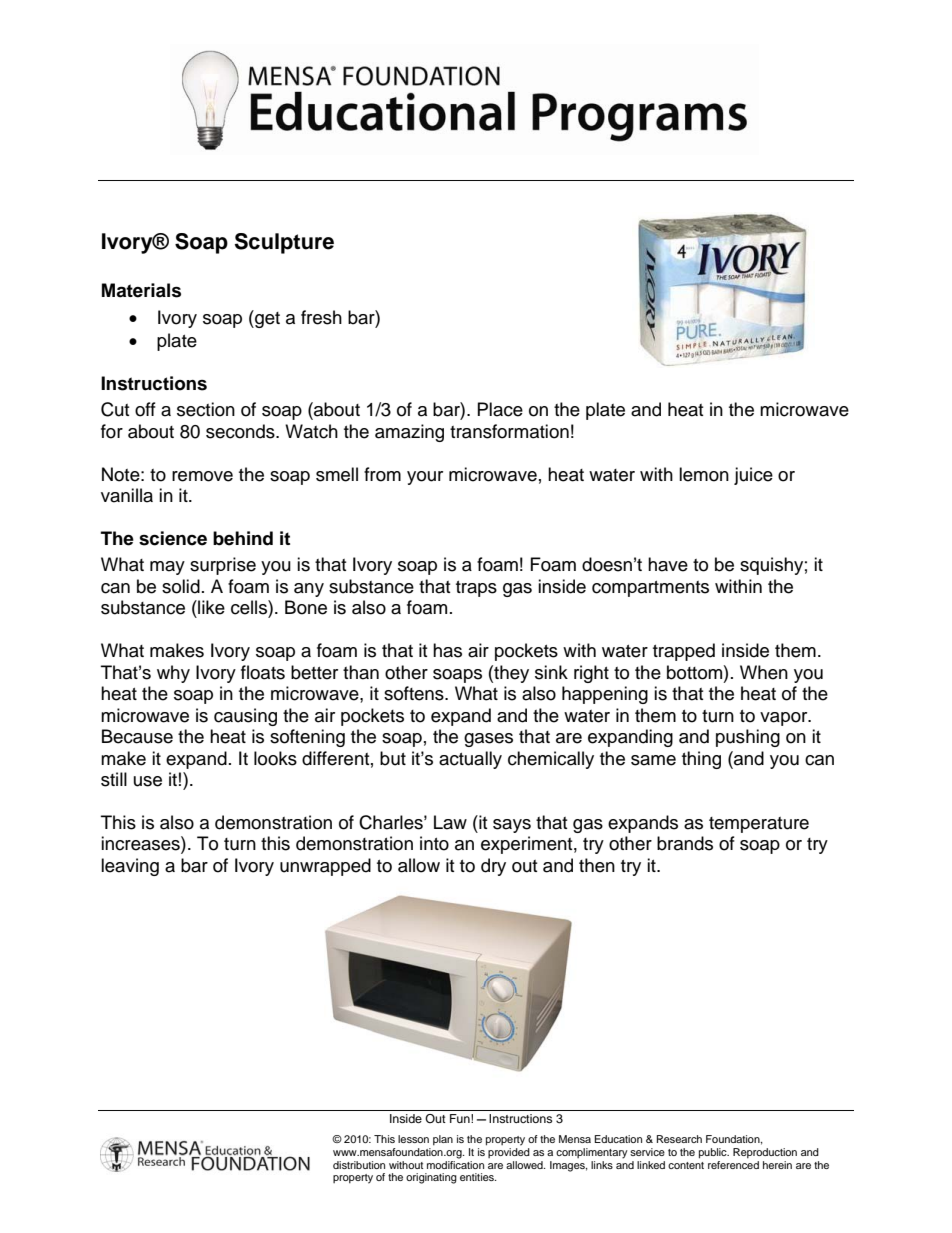 Image resolution: width=952 pixels, height=1233 pixels. Describe the element at coordinates (167, 568) in the image. I see `may` at that location.
